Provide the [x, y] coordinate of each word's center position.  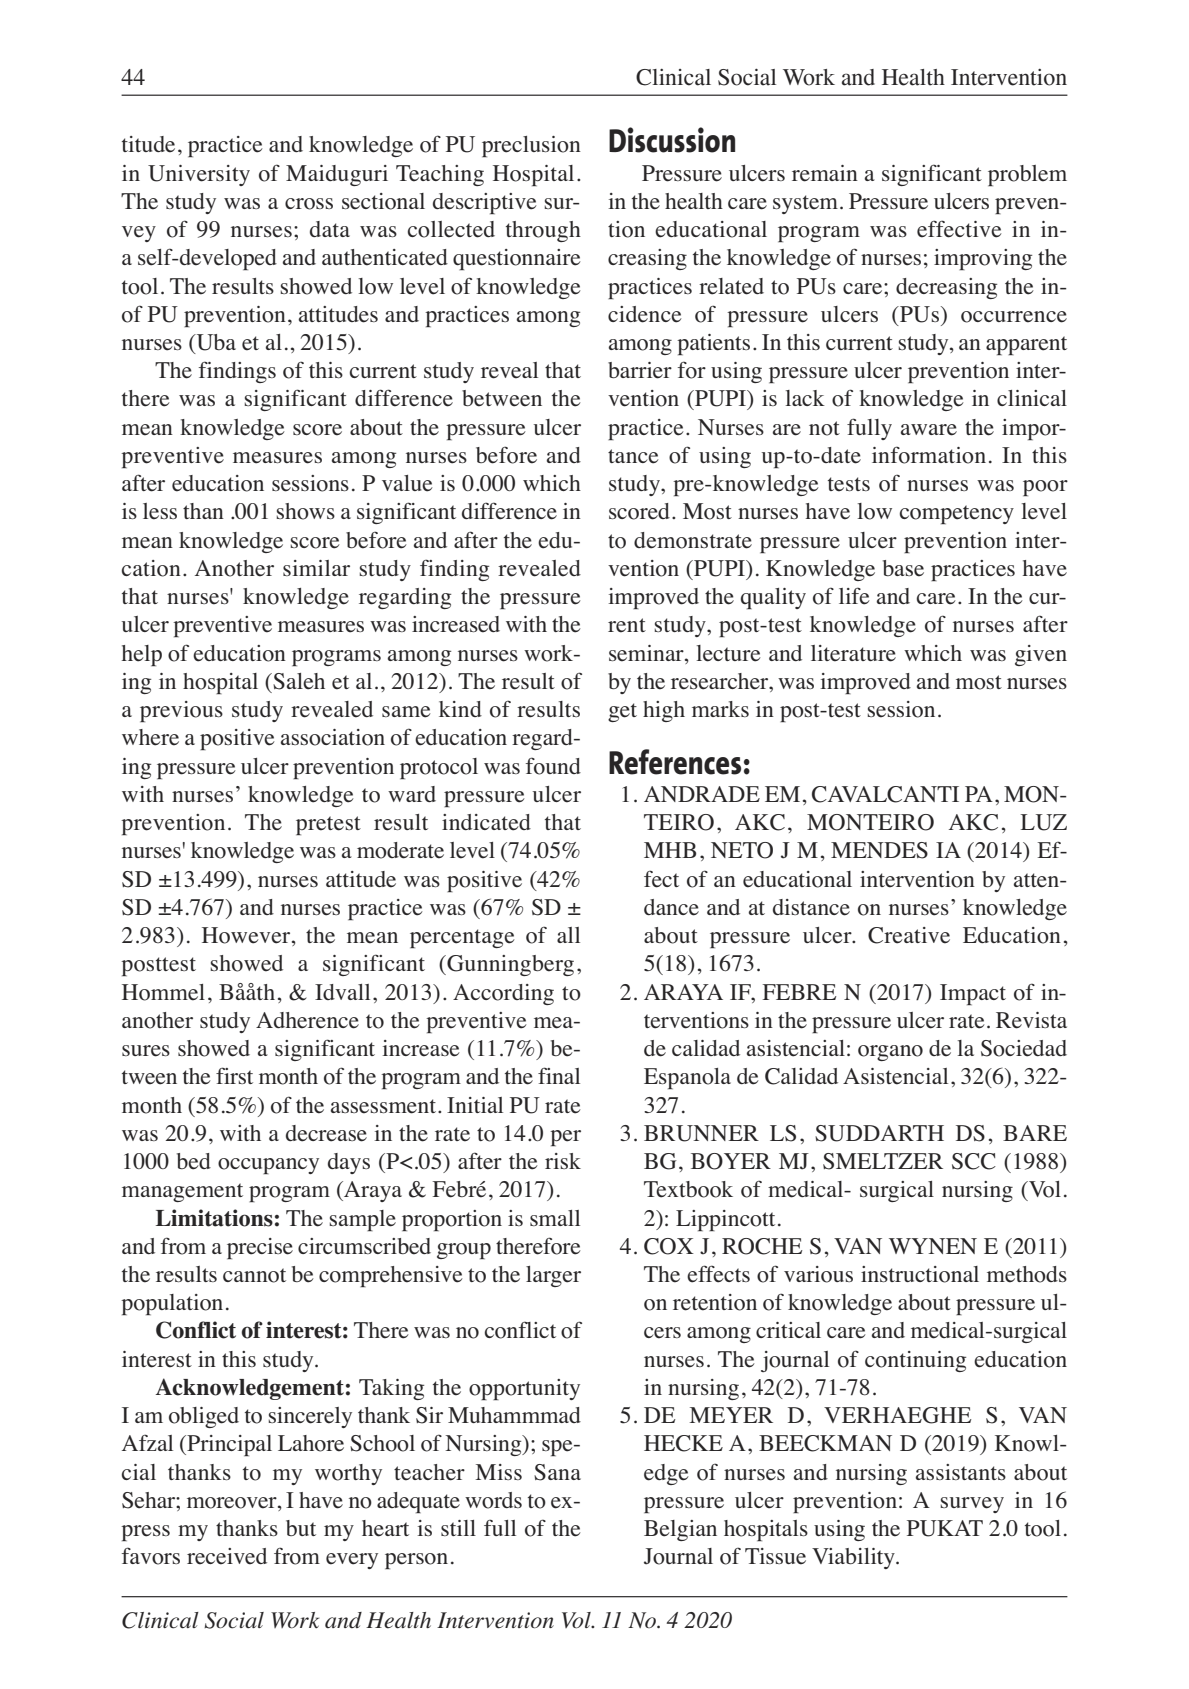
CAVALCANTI [885, 794]
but [301, 1528]
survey [972, 1505]
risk [563, 1161]
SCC [974, 1161]
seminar [647, 653]
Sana [557, 1472]
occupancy [268, 1166]
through [543, 231]
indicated [486, 822]
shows [306, 511]
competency [957, 514]
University [199, 175]
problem [1027, 175]
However [247, 936]
